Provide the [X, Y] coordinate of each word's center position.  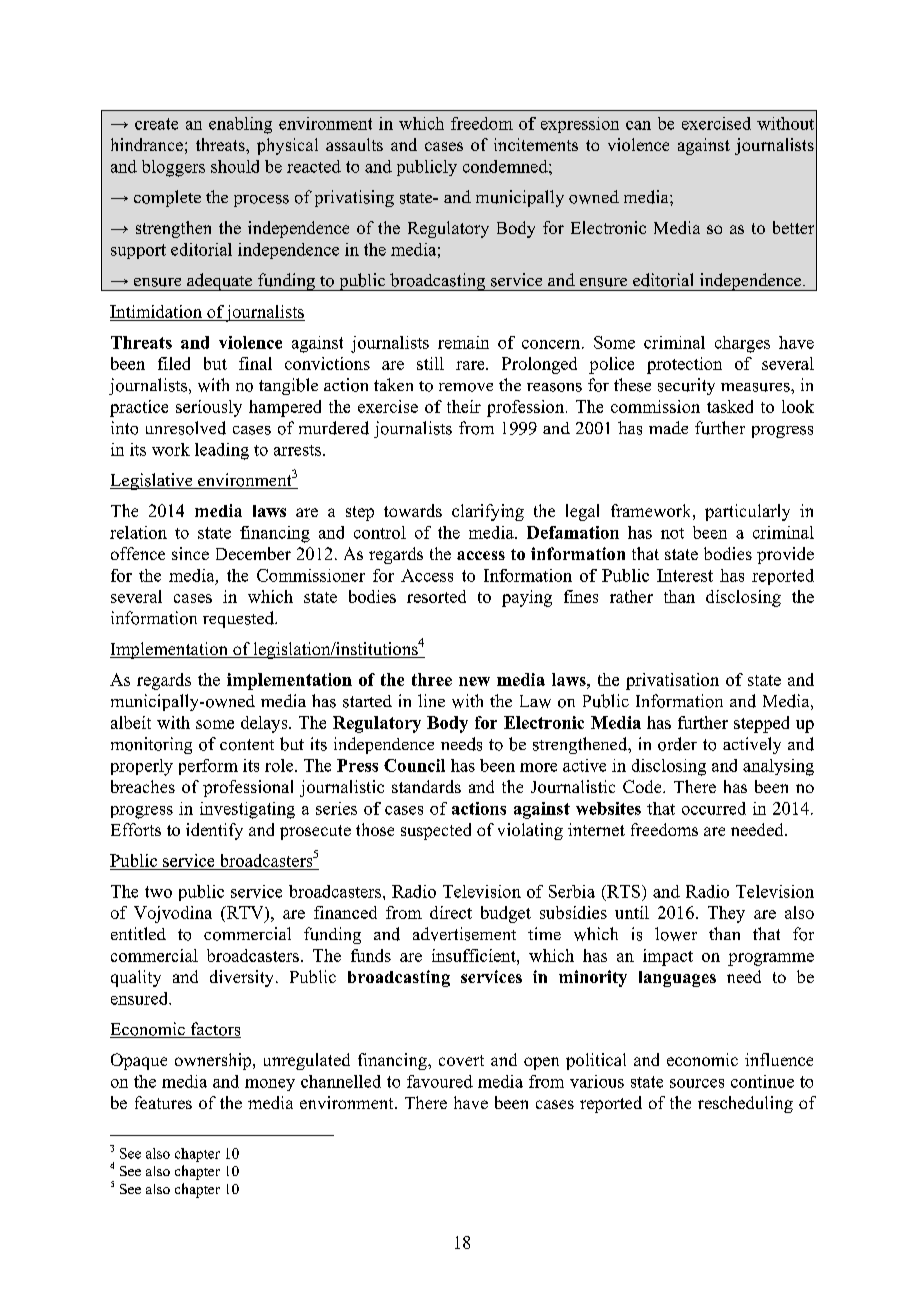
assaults [354, 144]
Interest [685, 575]
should [235, 166]
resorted [436, 596]
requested [240, 619]
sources [697, 1083]
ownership [214, 1061]
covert [461, 1060]
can [638, 125]
